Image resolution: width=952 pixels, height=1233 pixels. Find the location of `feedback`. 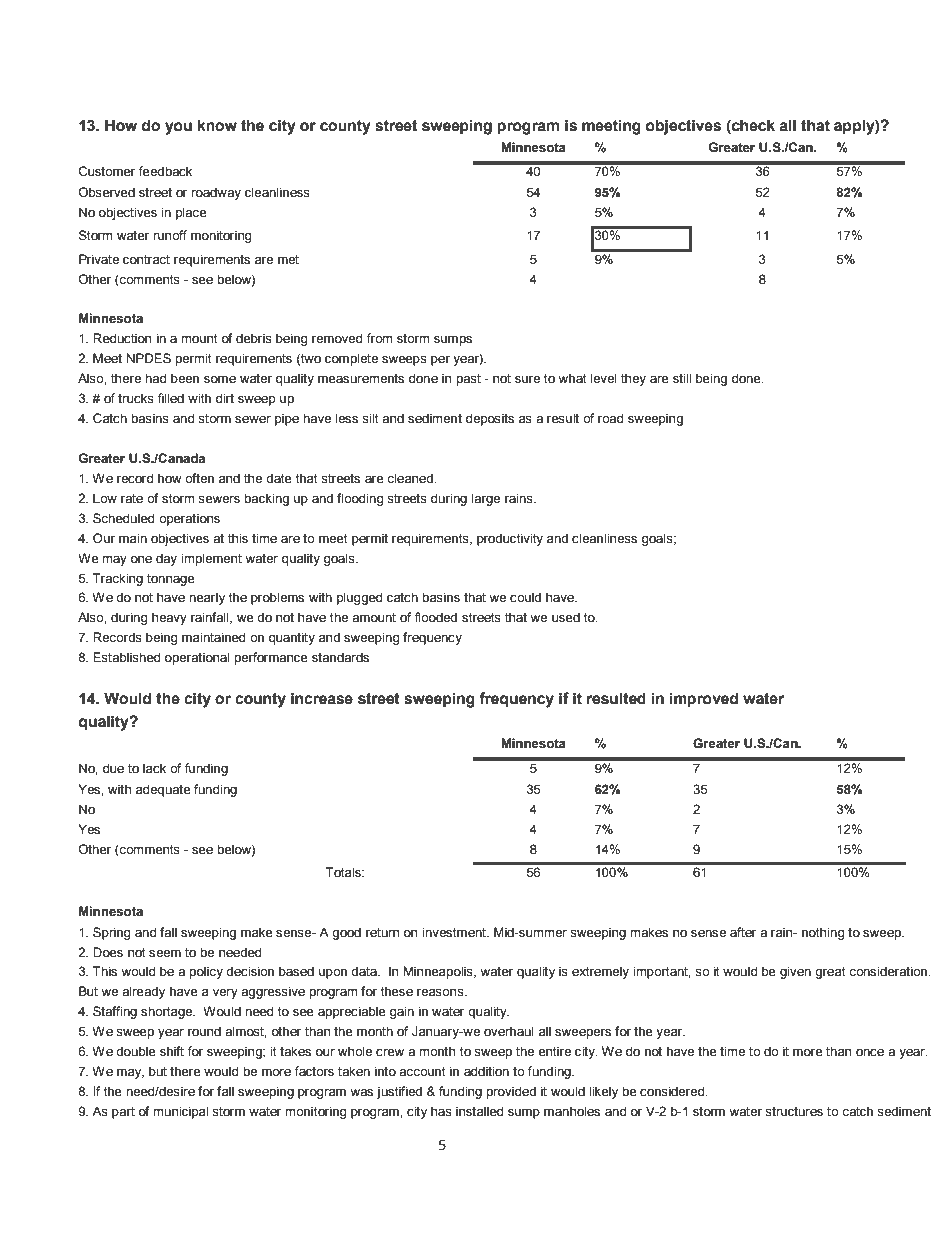

feedback is located at coordinates (165, 171).
